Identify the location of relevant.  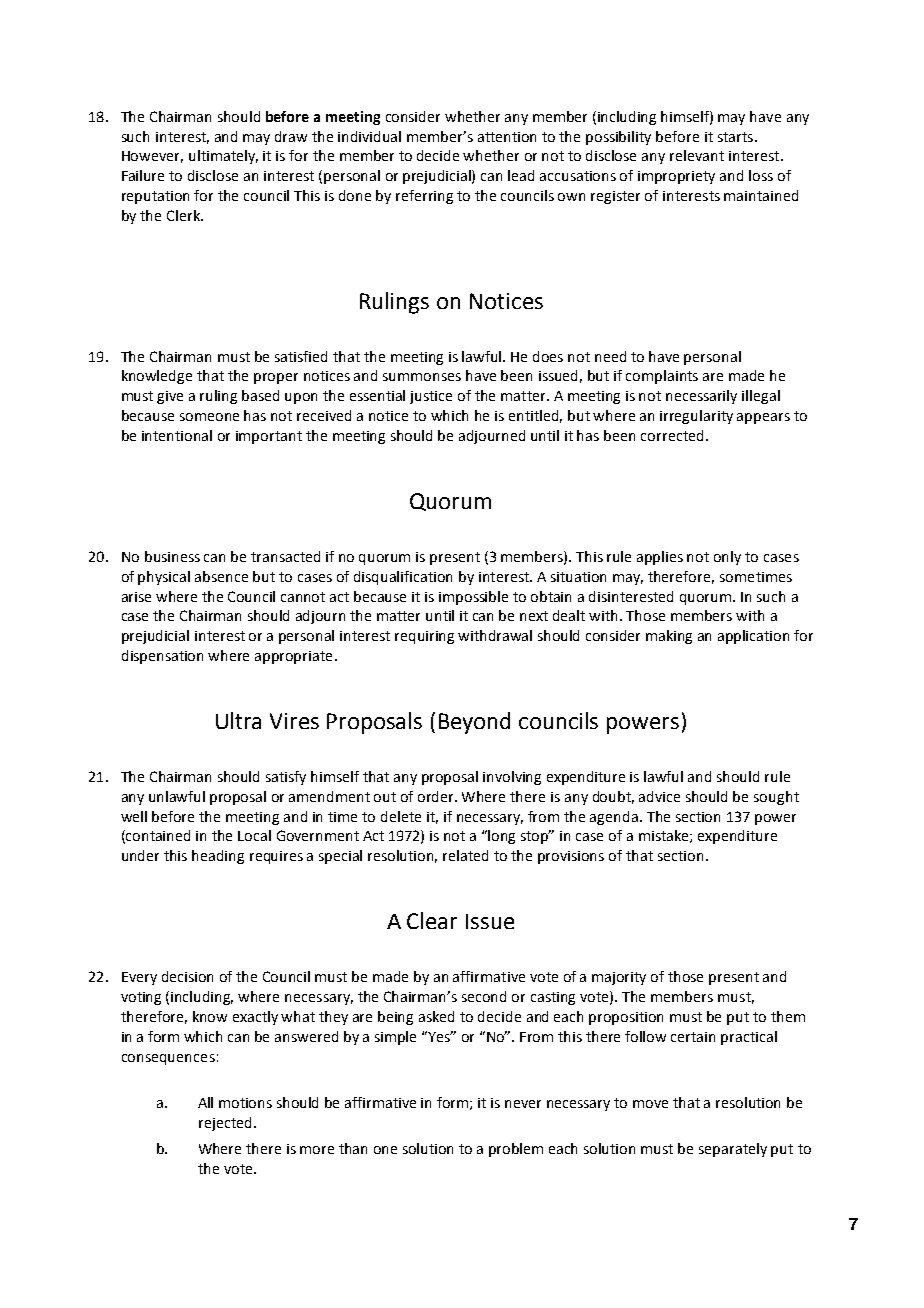
(697, 155).
